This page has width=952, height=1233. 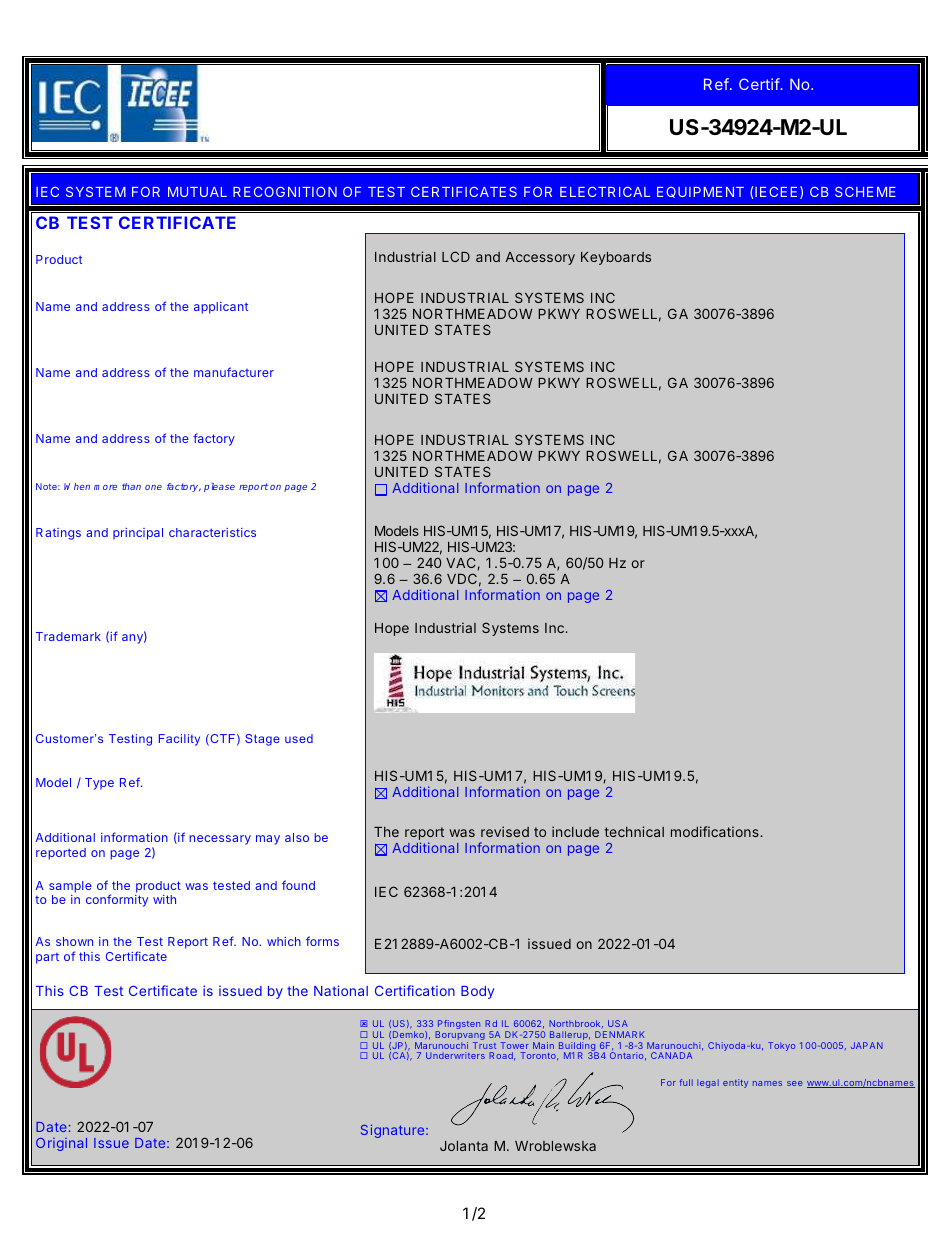 What do you see at coordinates (700, 192) in the page?
I see `EQUIPMENT` at bounding box center [700, 192].
